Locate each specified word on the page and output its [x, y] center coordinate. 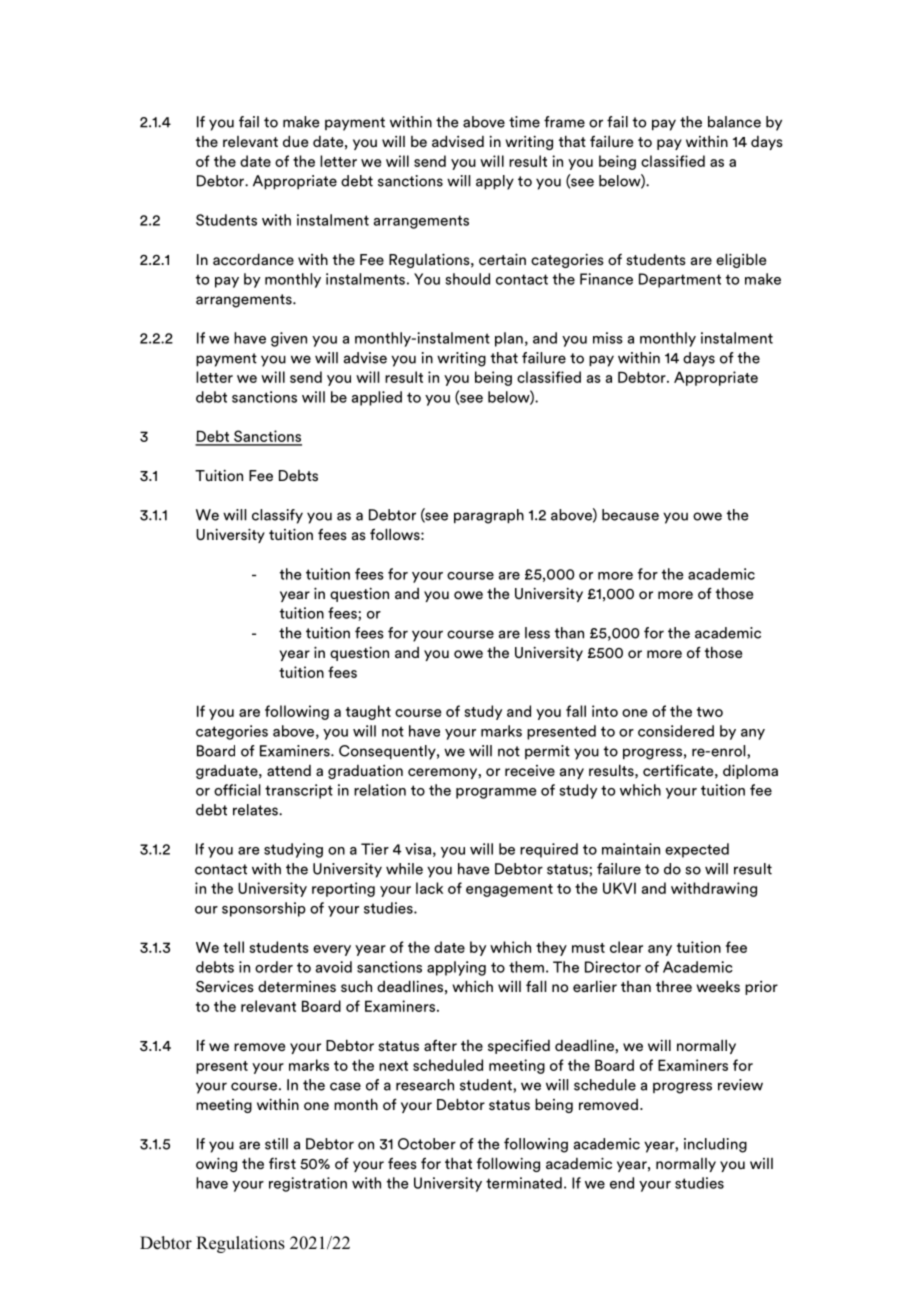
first [282, 1163]
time [524, 122]
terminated [524, 1183]
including [715, 1145]
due [295, 141]
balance [734, 122]
